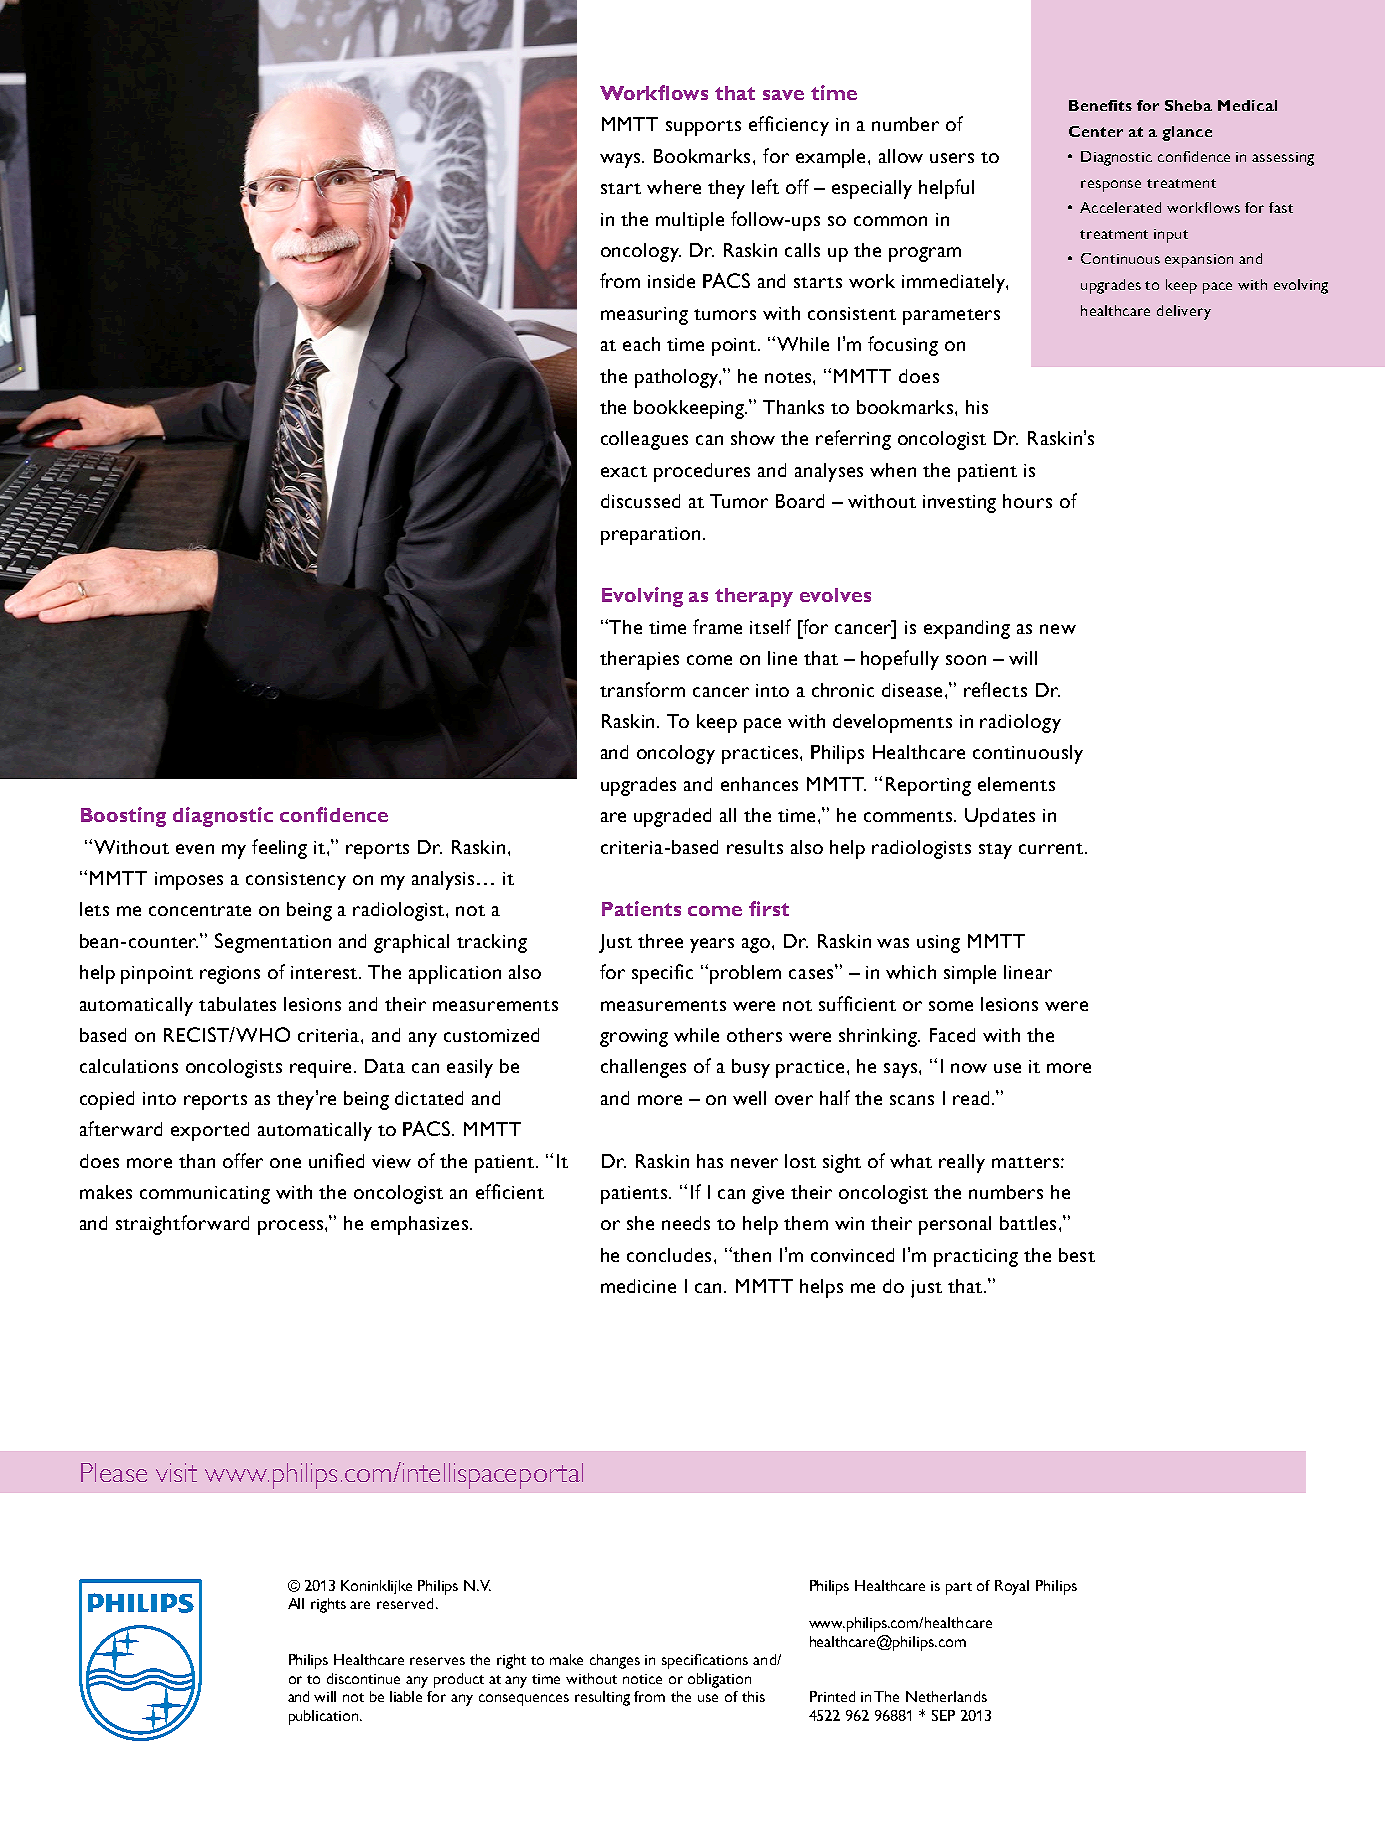  I want to click on Center, so click(1096, 131).
